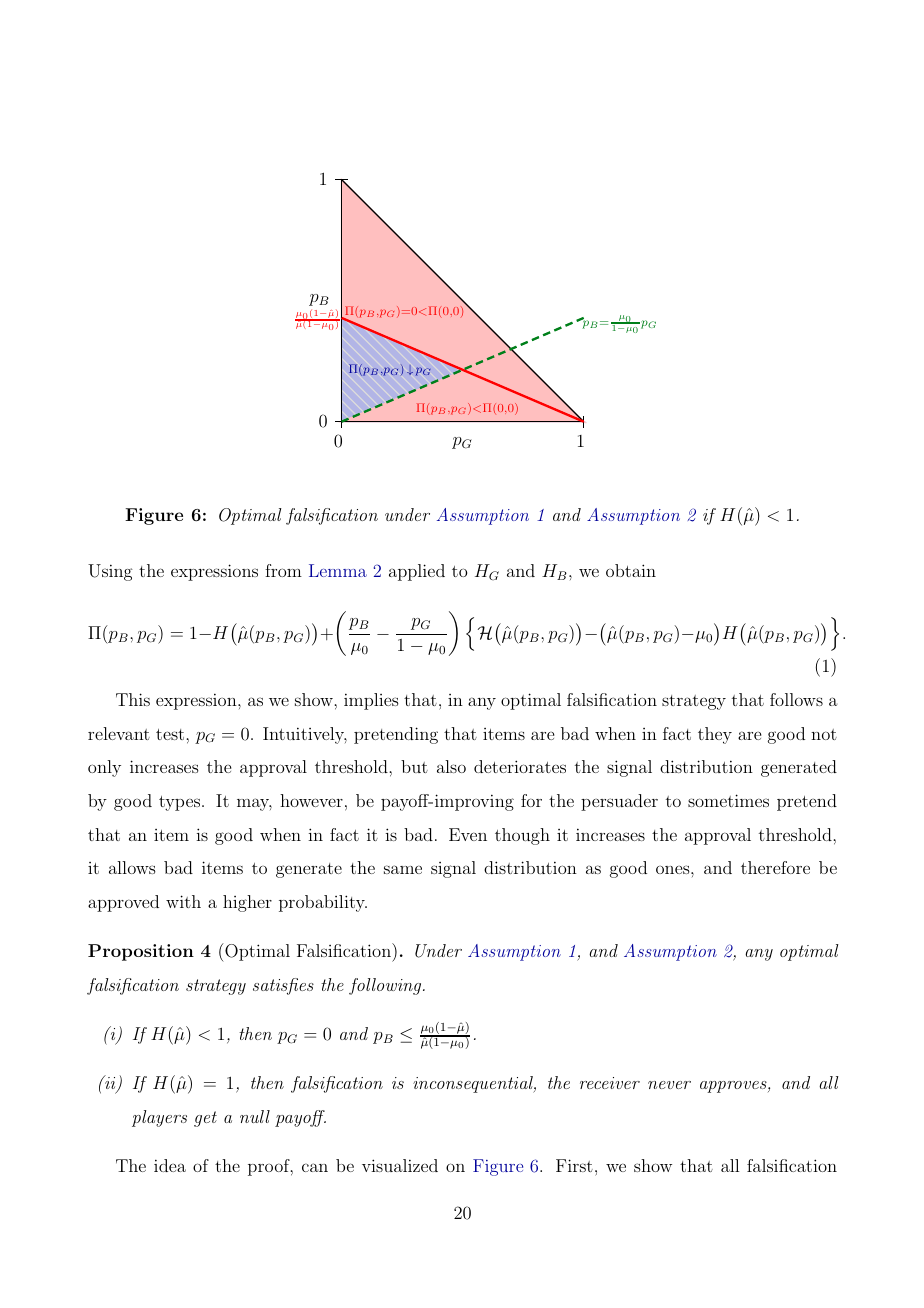  Describe the element at coordinates (141, 952) in the page. I see `Proposition` at that location.
